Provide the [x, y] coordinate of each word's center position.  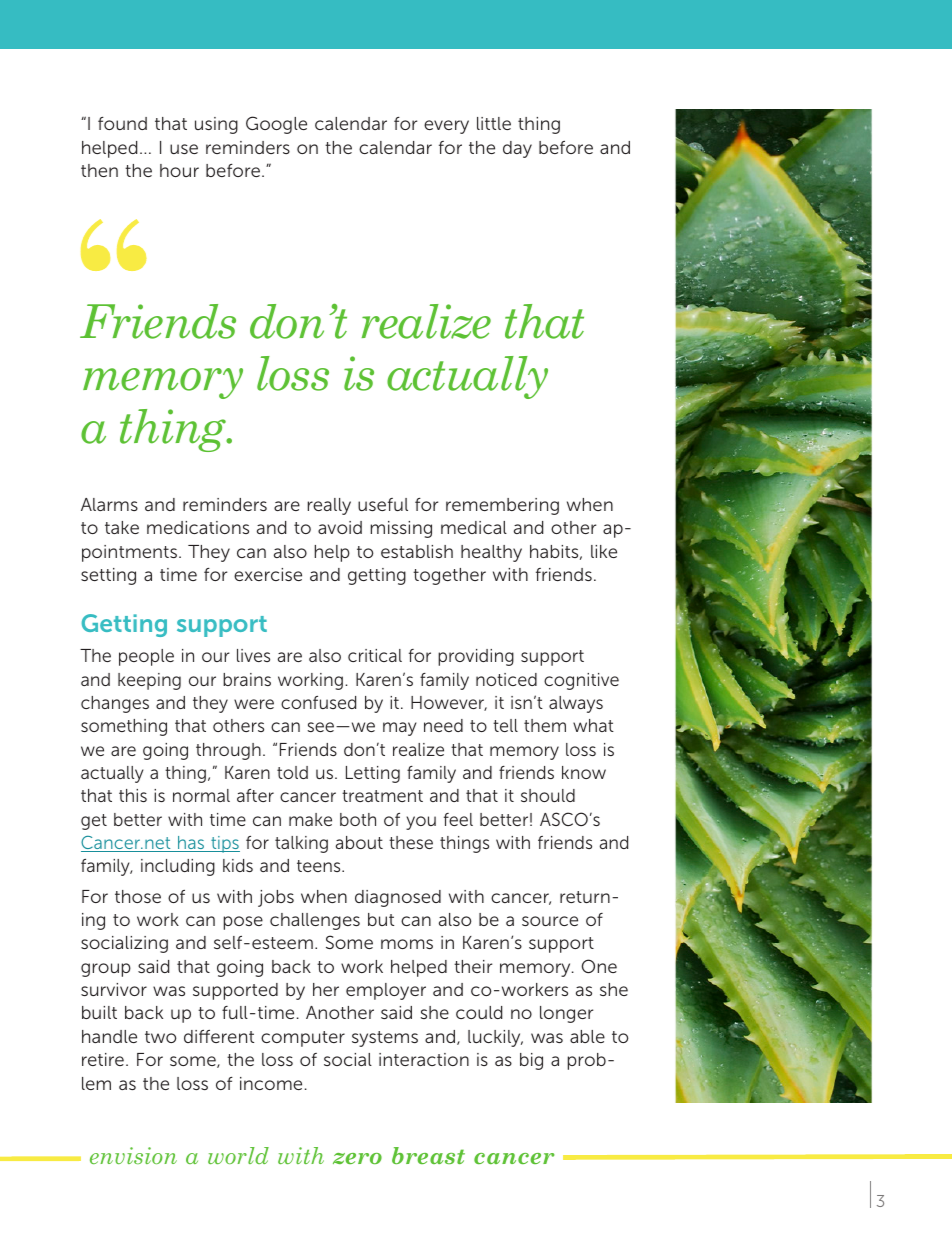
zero [357, 1158]
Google [276, 125]
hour [179, 170]
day [517, 149]
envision [133, 1155]
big [531, 1061]
